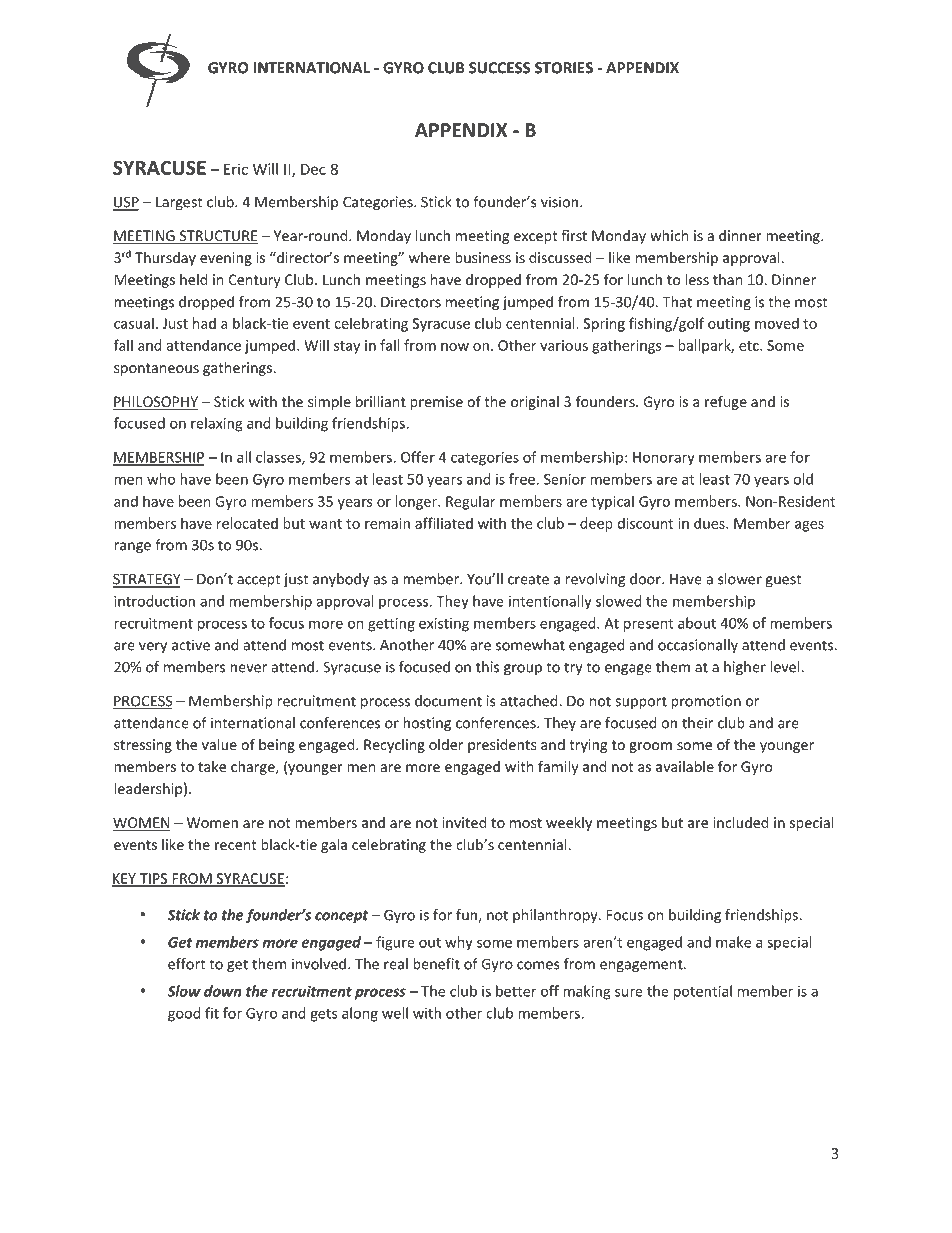  What do you see at coordinates (436, 403) in the screenshot?
I see `premise` at bounding box center [436, 403].
